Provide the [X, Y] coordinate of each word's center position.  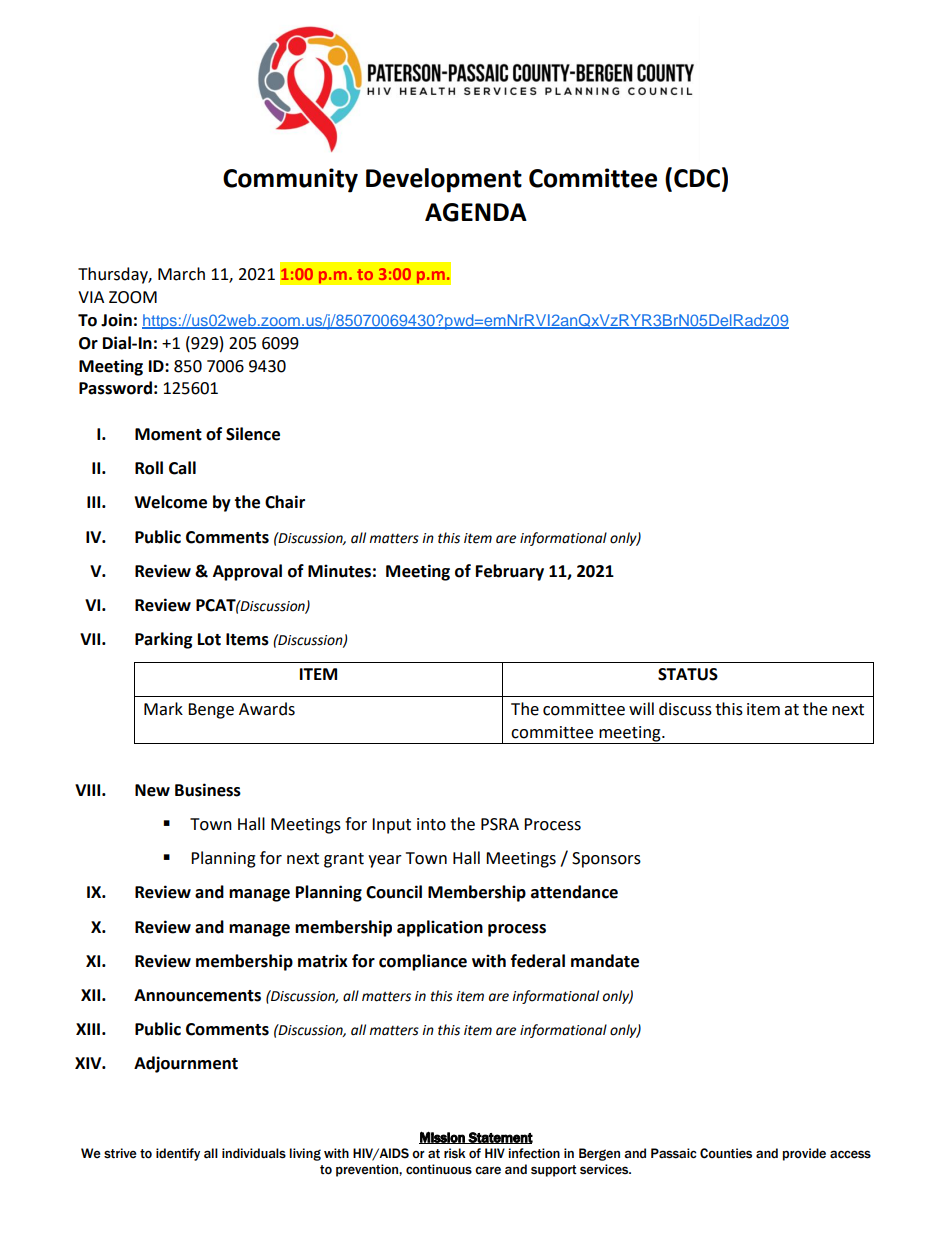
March [181, 274]
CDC [697, 178]
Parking [164, 640]
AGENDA [476, 212]
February [510, 572]
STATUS [688, 674]
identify [178, 1154]
